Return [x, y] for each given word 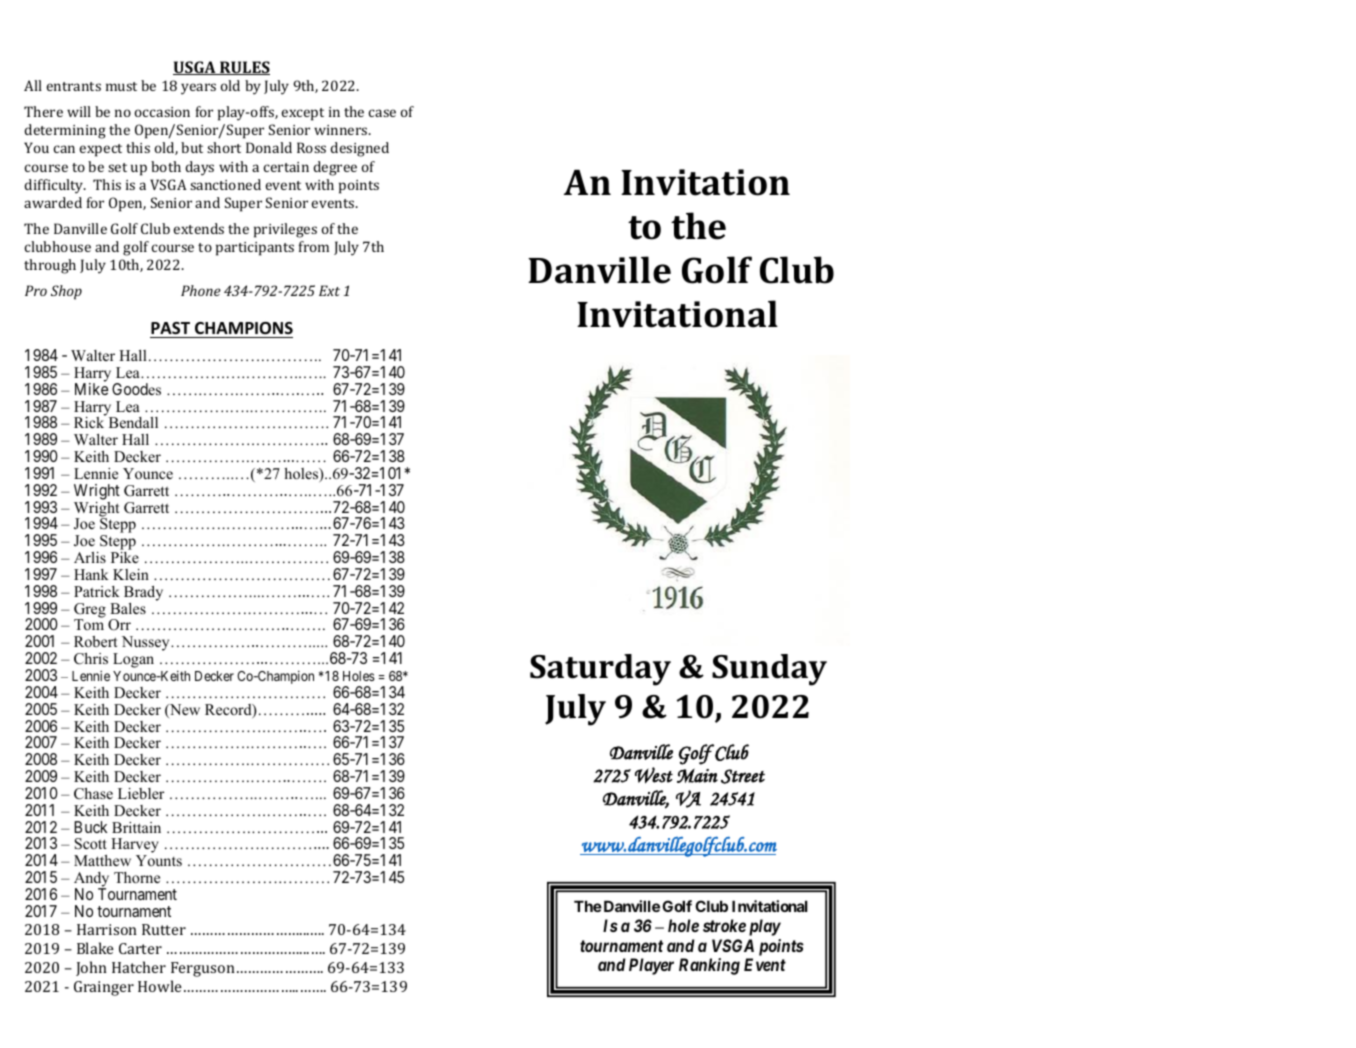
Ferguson [203, 969]
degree [335, 168]
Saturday [600, 670]
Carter [140, 948]
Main [697, 775]
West [654, 775]
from [314, 246]
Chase [93, 794]
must [121, 86]
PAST [170, 328]
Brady [143, 593]
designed [359, 149]
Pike [125, 557]
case [382, 113]
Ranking [709, 966]
